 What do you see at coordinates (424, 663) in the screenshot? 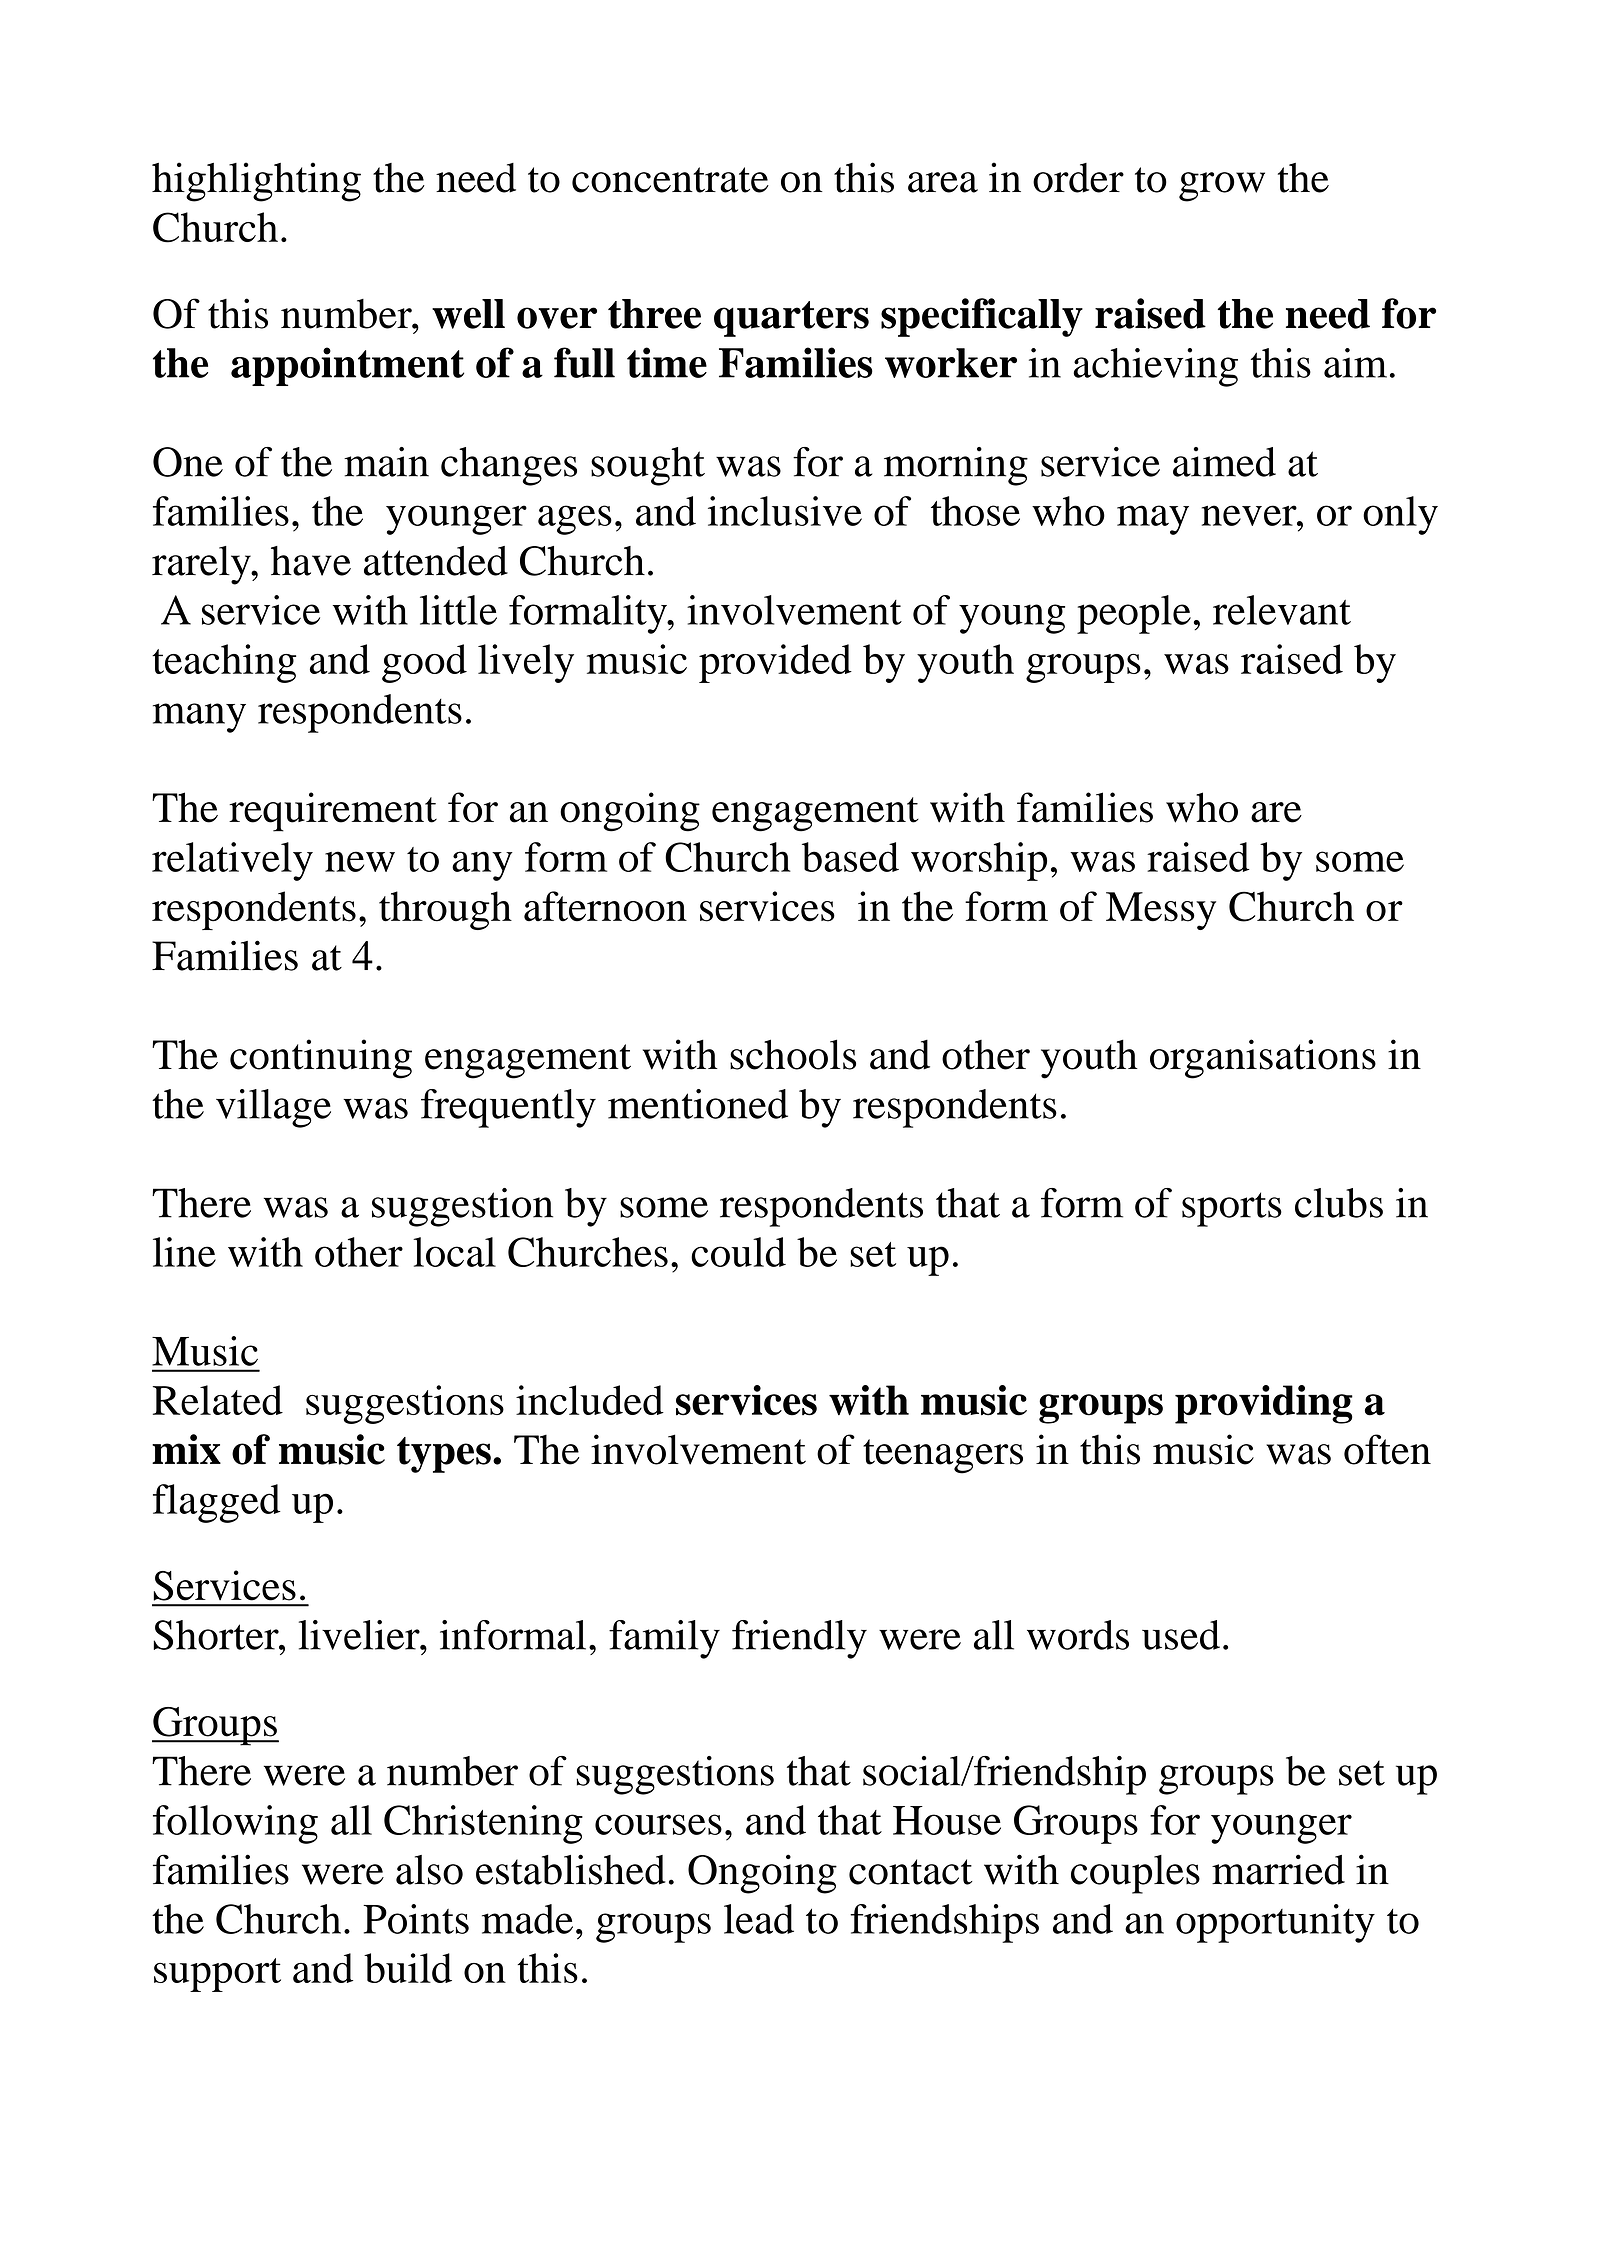
I see `good` at bounding box center [424, 663].
